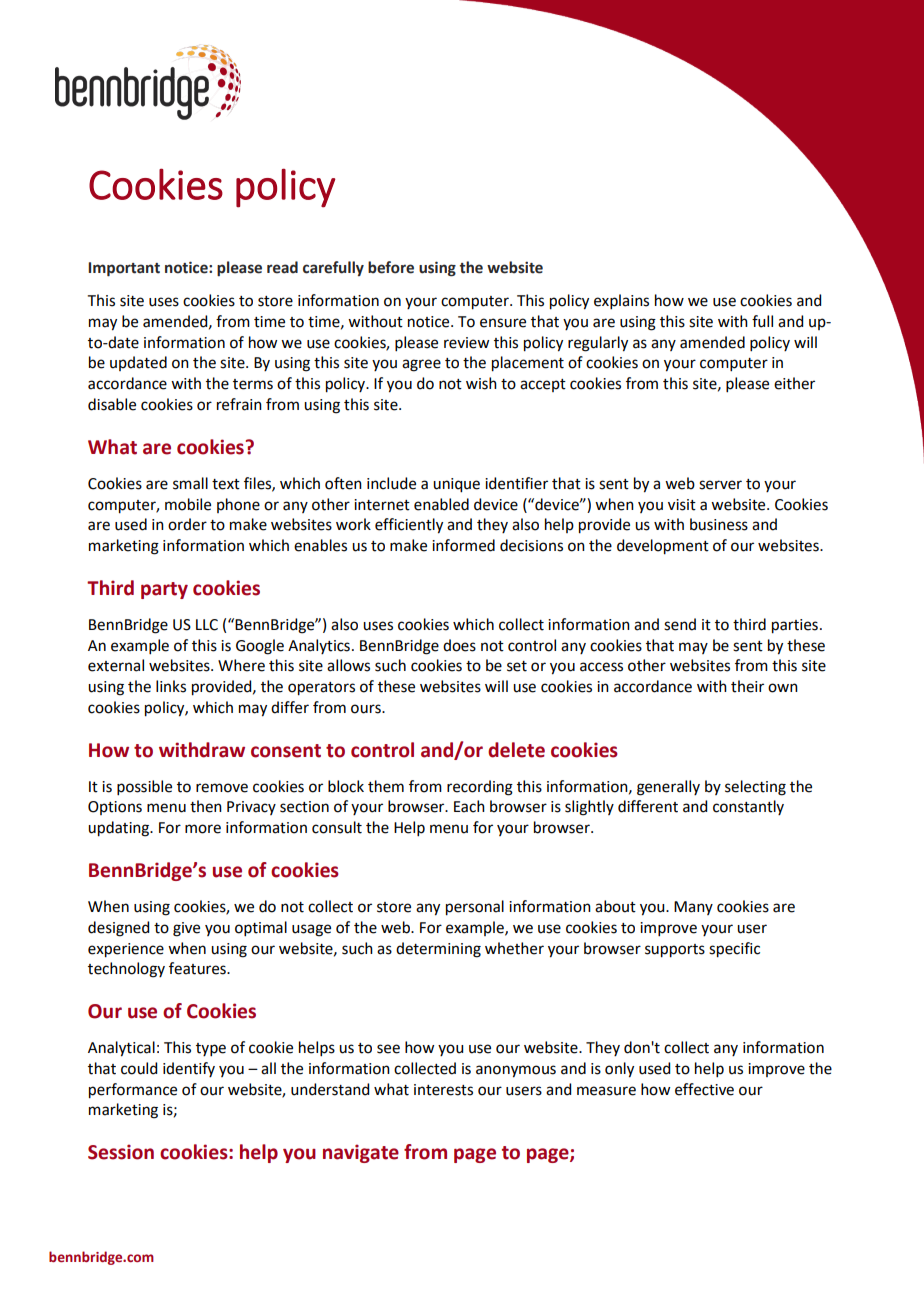 Image resolution: width=924 pixels, height=1308 pixels. Describe the element at coordinates (133, 1091) in the image. I see `performance` at that location.
